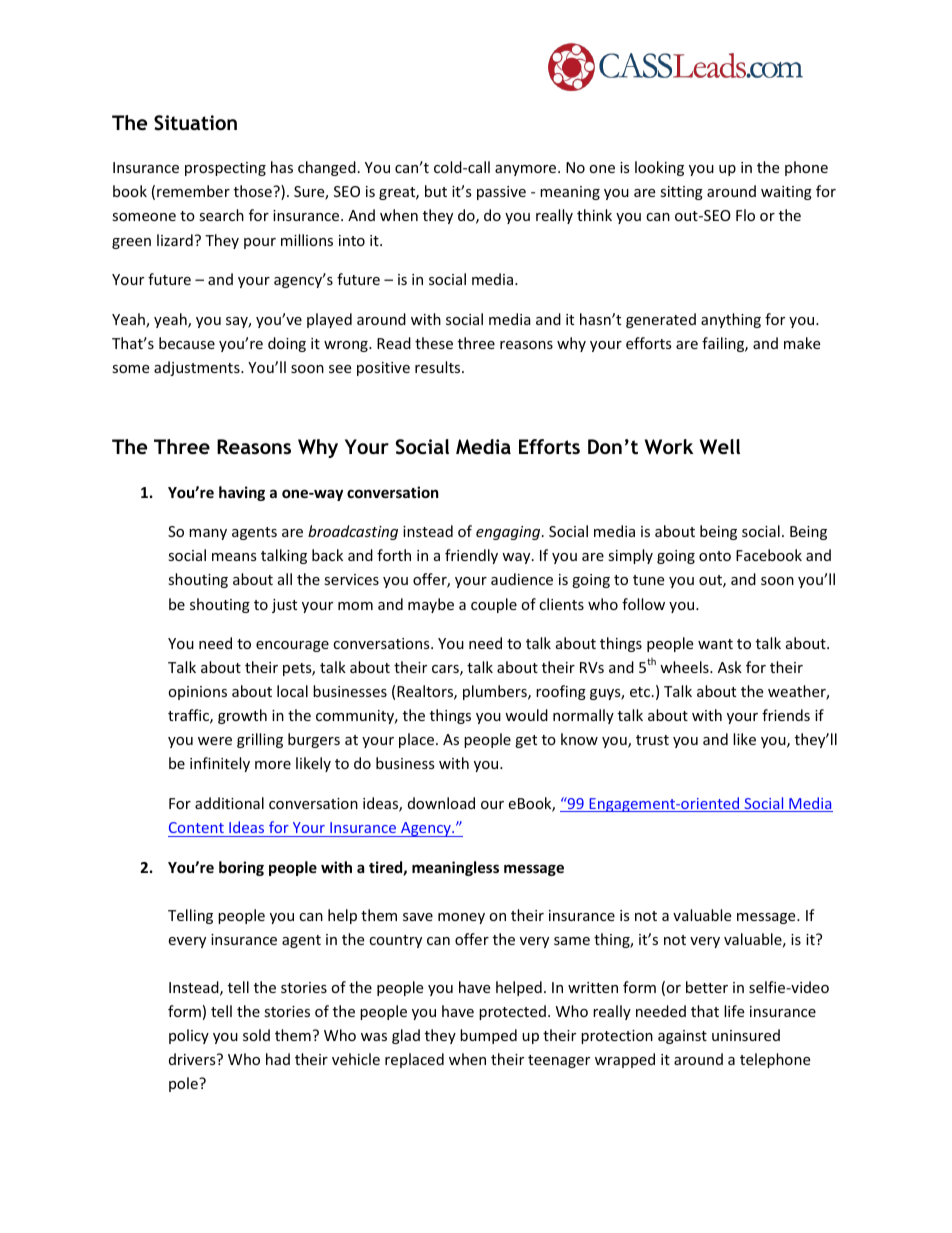 The width and height of the screenshot is (952, 1233). What do you see at coordinates (193, 1059) in the screenshot?
I see `drivers` at bounding box center [193, 1059].
